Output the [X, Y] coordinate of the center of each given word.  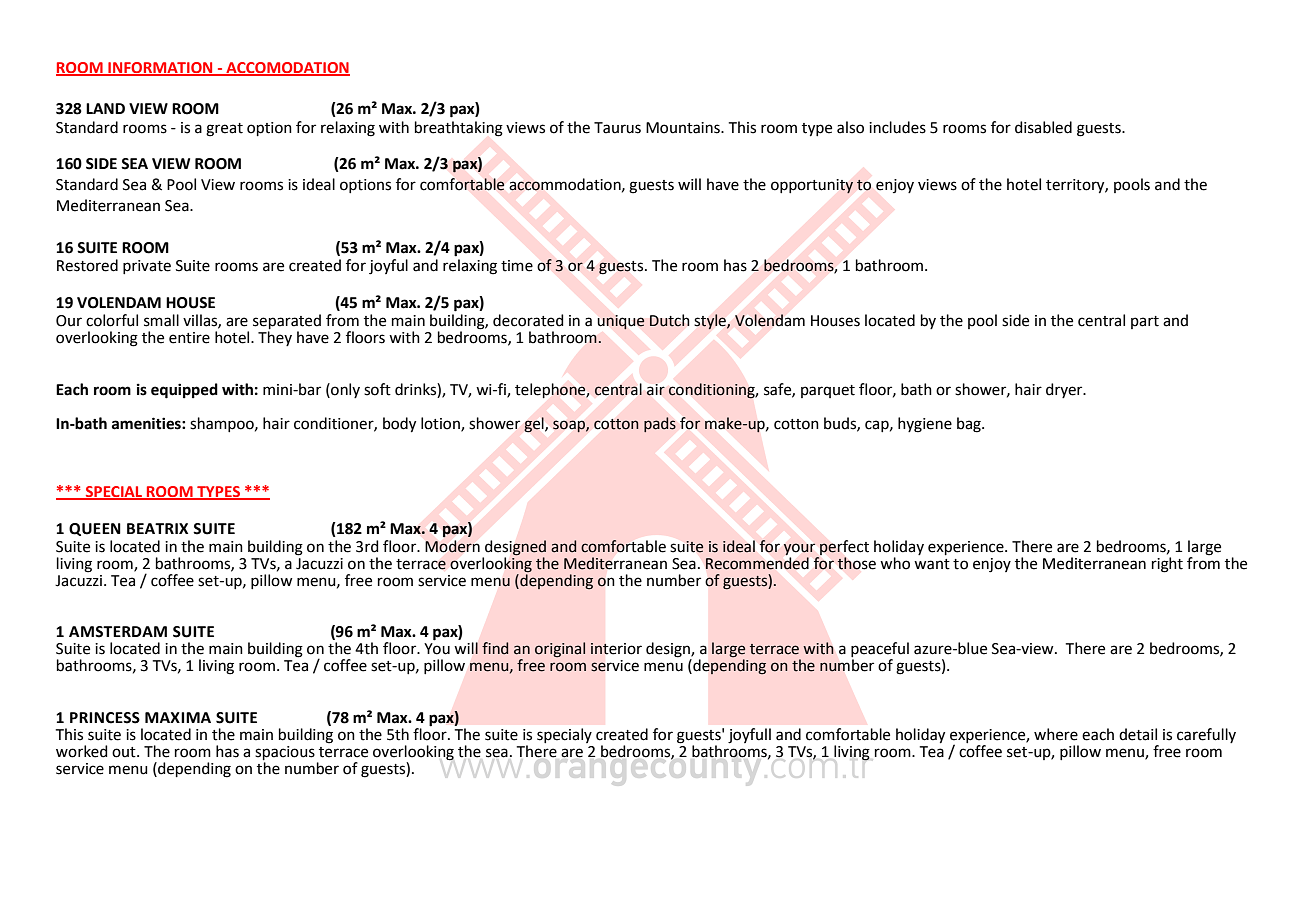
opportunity [812, 186]
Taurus [617, 128]
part [1145, 322]
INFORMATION [160, 68]
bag [970, 425]
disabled [1043, 127]
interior [616, 649]
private [147, 267]
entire [189, 338]
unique [621, 322]
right [1167, 565]
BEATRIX [157, 528]
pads [660, 424]
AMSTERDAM [118, 632]
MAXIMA [178, 717]
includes [897, 127]
